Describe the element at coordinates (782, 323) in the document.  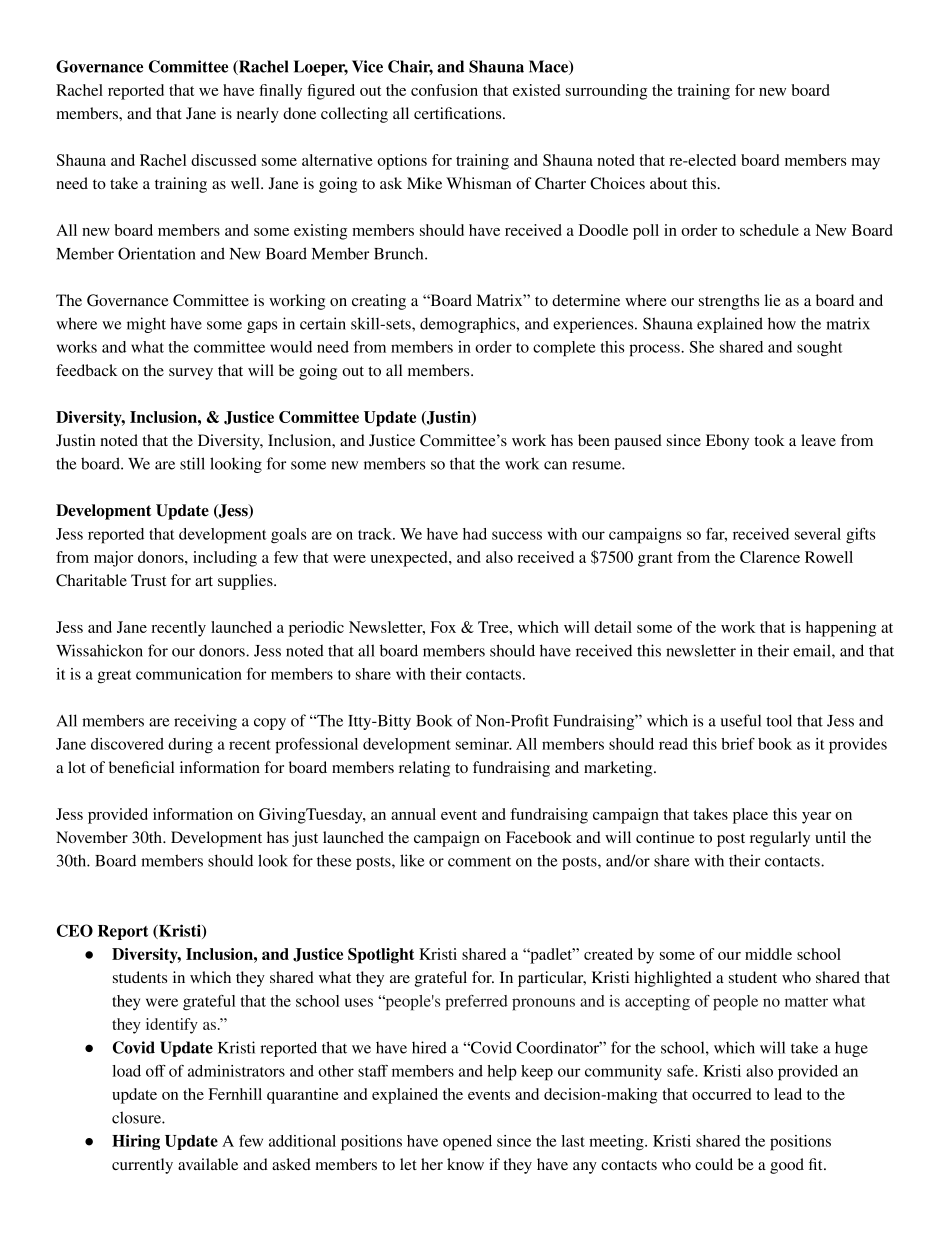
I see `how` at that location.
